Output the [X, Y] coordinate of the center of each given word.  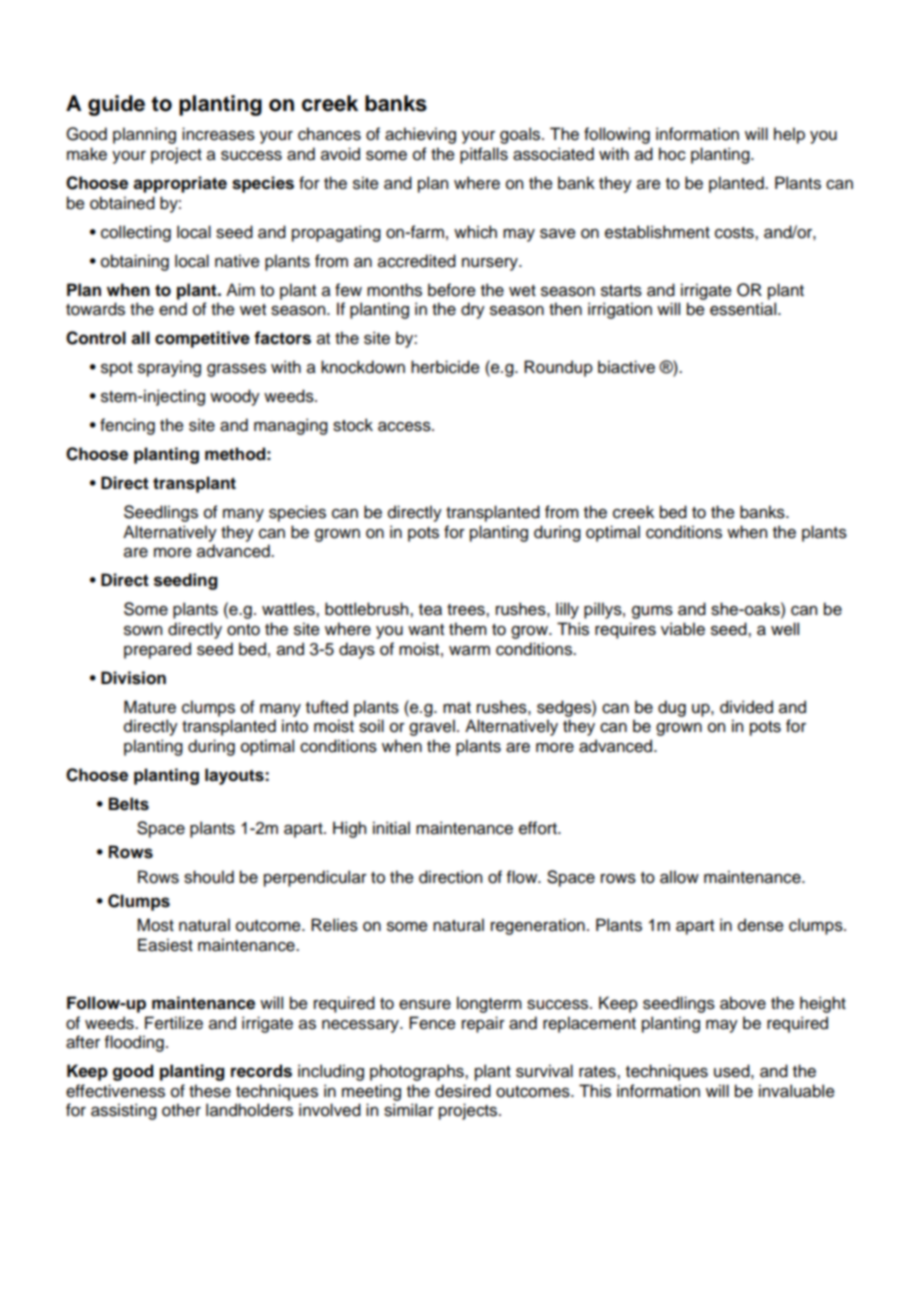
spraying [169, 368]
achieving [420, 135]
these [210, 1091]
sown [143, 631]
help [789, 135]
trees [467, 610]
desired [463, 1091]
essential [743, 309]
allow [679, 877]
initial [391, 828]
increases [218, 134]
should [209, 877]
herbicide [445, 367]
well [785, 629]
